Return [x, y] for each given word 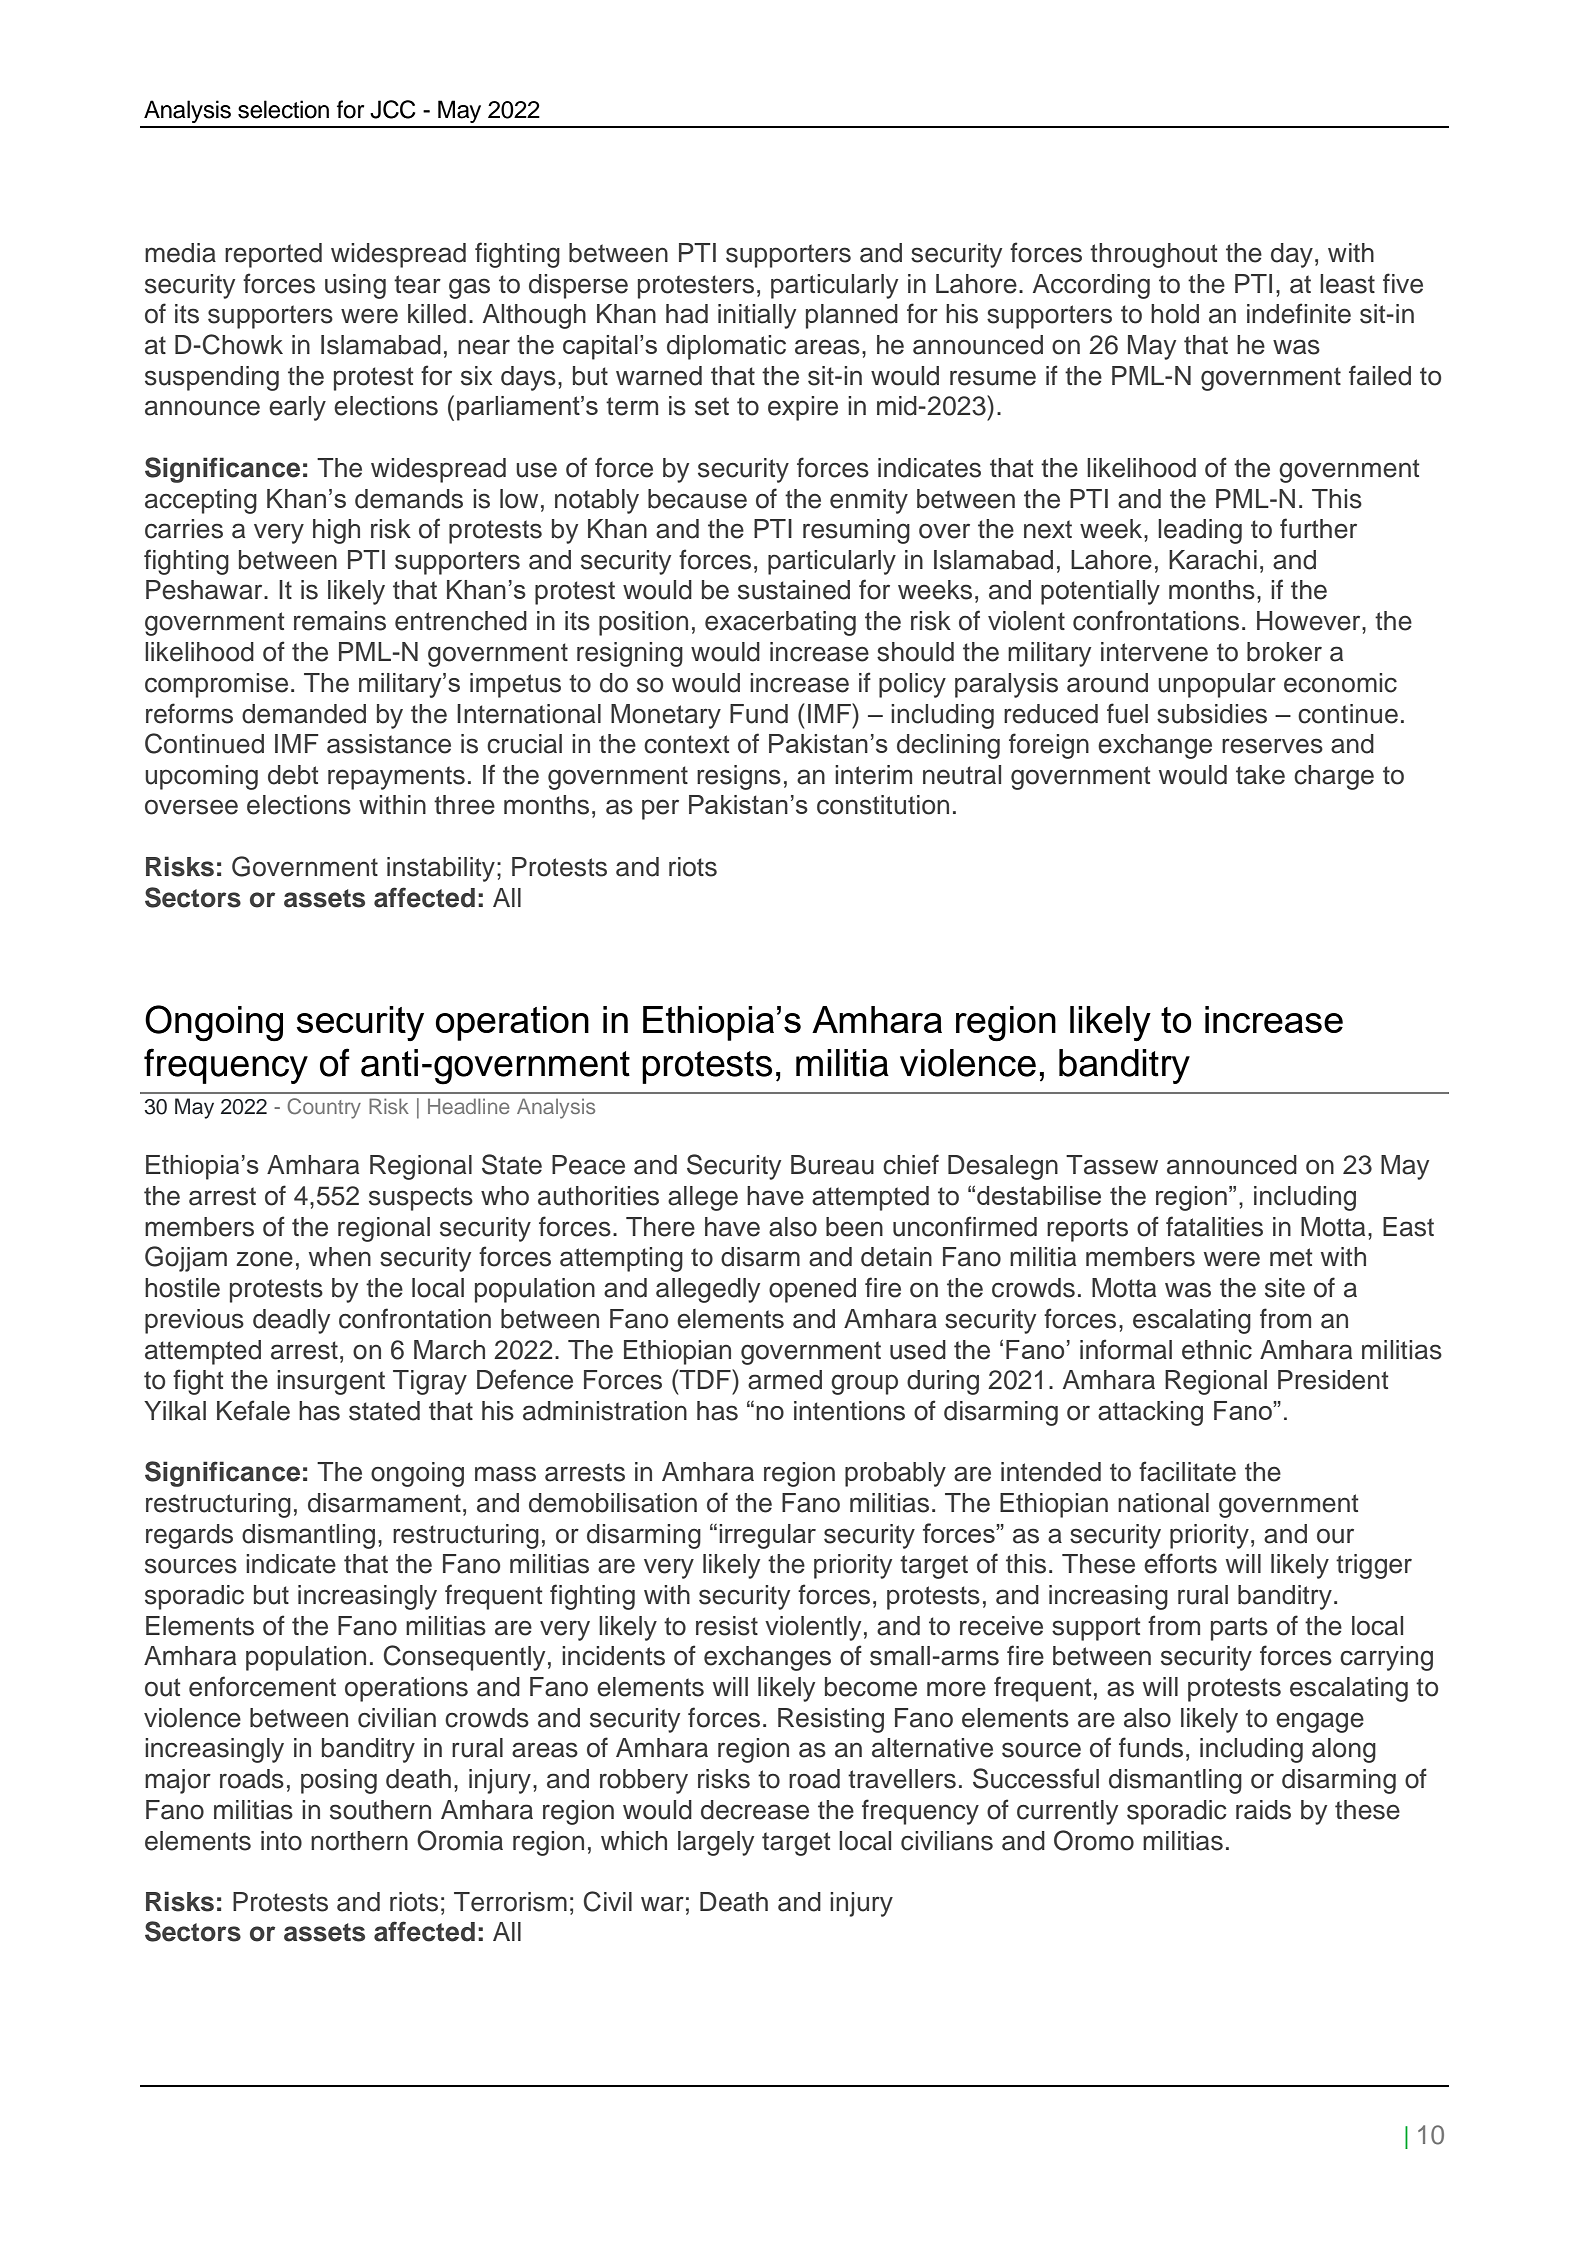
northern [359, 1841]
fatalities [1214, 1226]
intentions [849, 1411]
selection [283, 109]
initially [757, 316]
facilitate [1187, 1471]
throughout [1153, 255]
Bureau [832, 1165]
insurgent [331, 1382]
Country [324, 1108]
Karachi [1213, 560]
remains [340, 621]
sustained [794, 590]
